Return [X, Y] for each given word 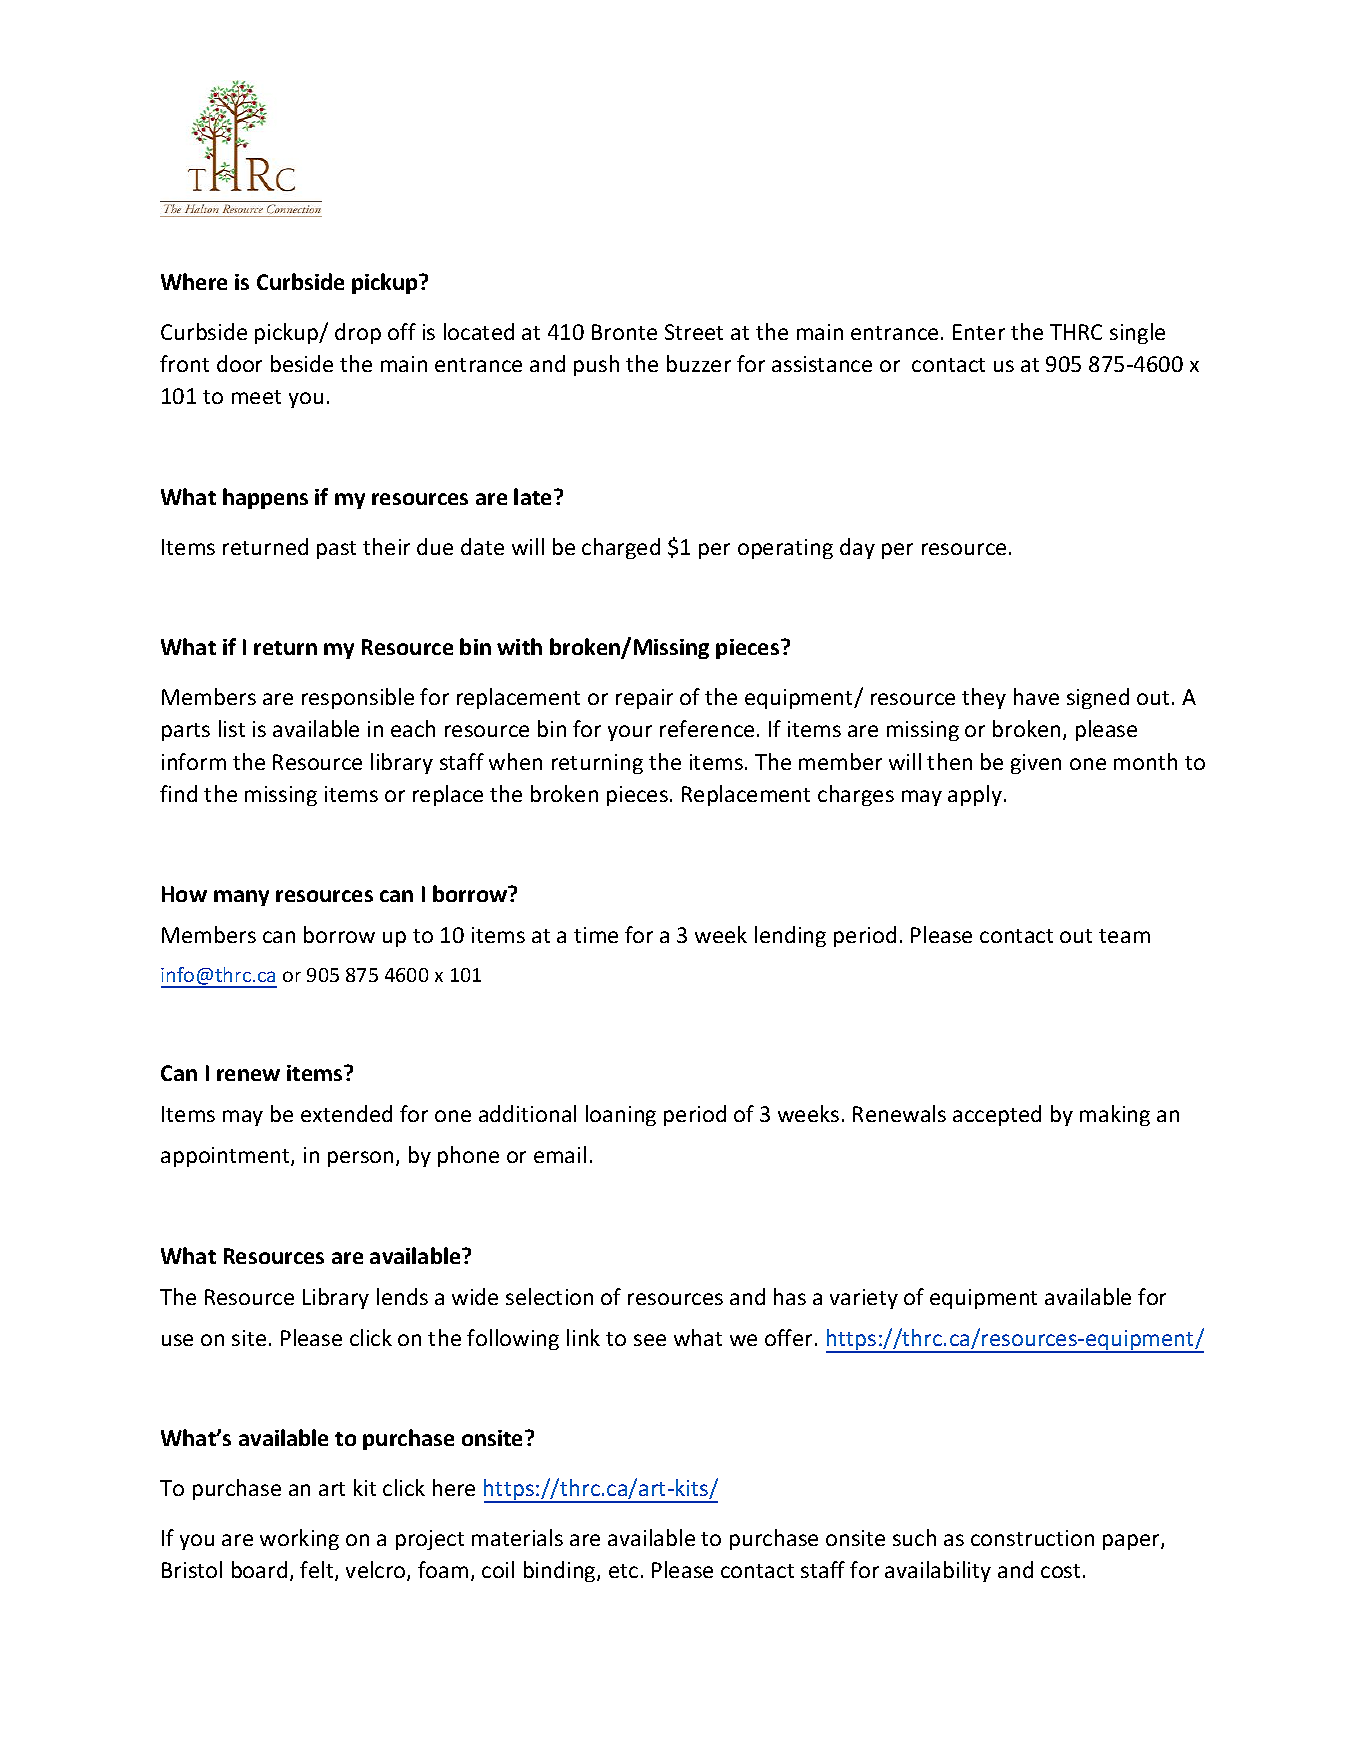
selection [549, 1296]
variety [864, 1299]
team [1124, 936]
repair [644, 699]
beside [302, 363]
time [596, 935]
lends [402, 1296]
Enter [979, 332]
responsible [358, 698]
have [1036, 696]
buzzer [699, 363]
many [241, 898]
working [299, 1539]
